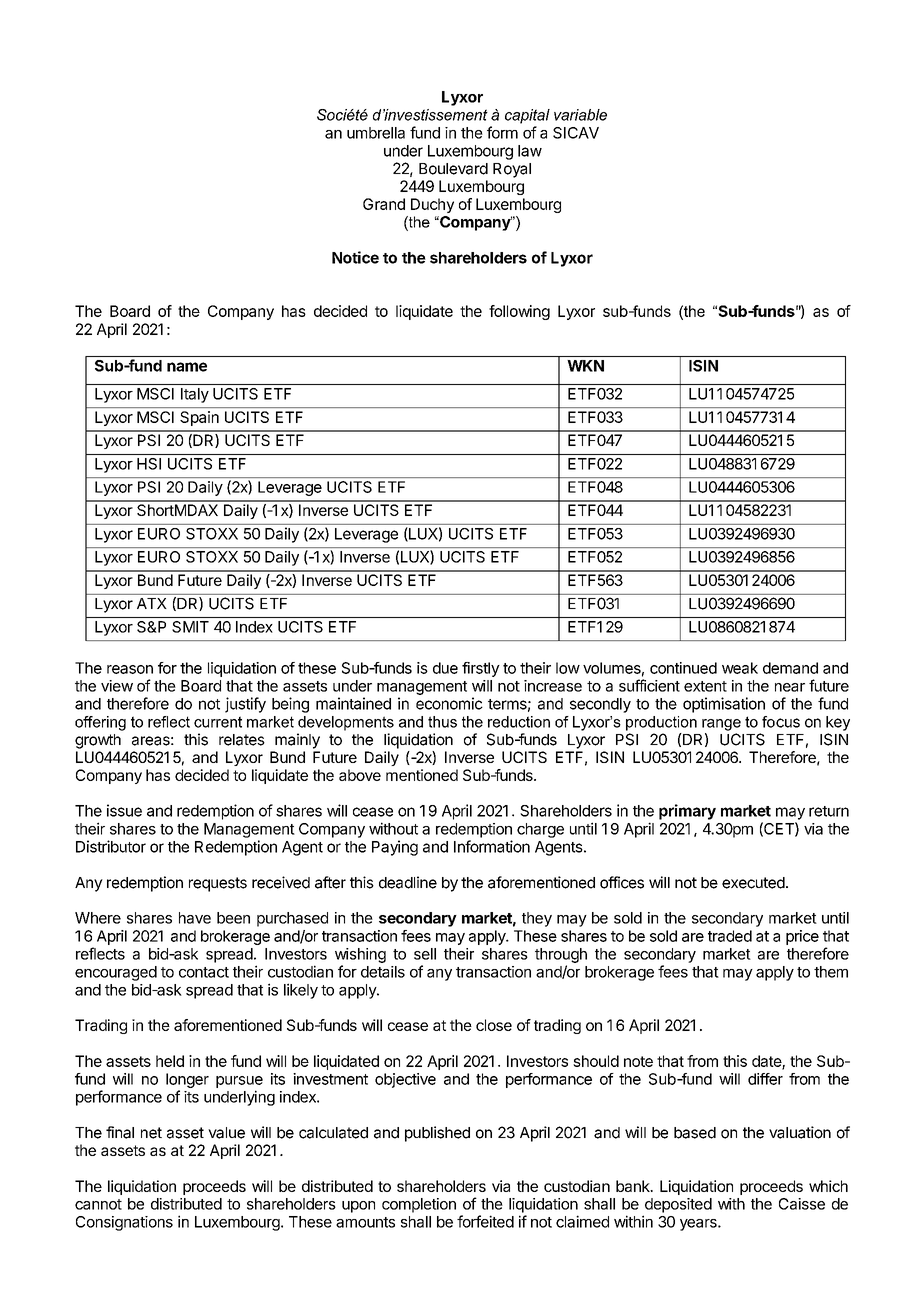 The image size is (924, 1308). Describe the element at coordinates (740, 668) in the screenshot. I see `weak` at that location.
